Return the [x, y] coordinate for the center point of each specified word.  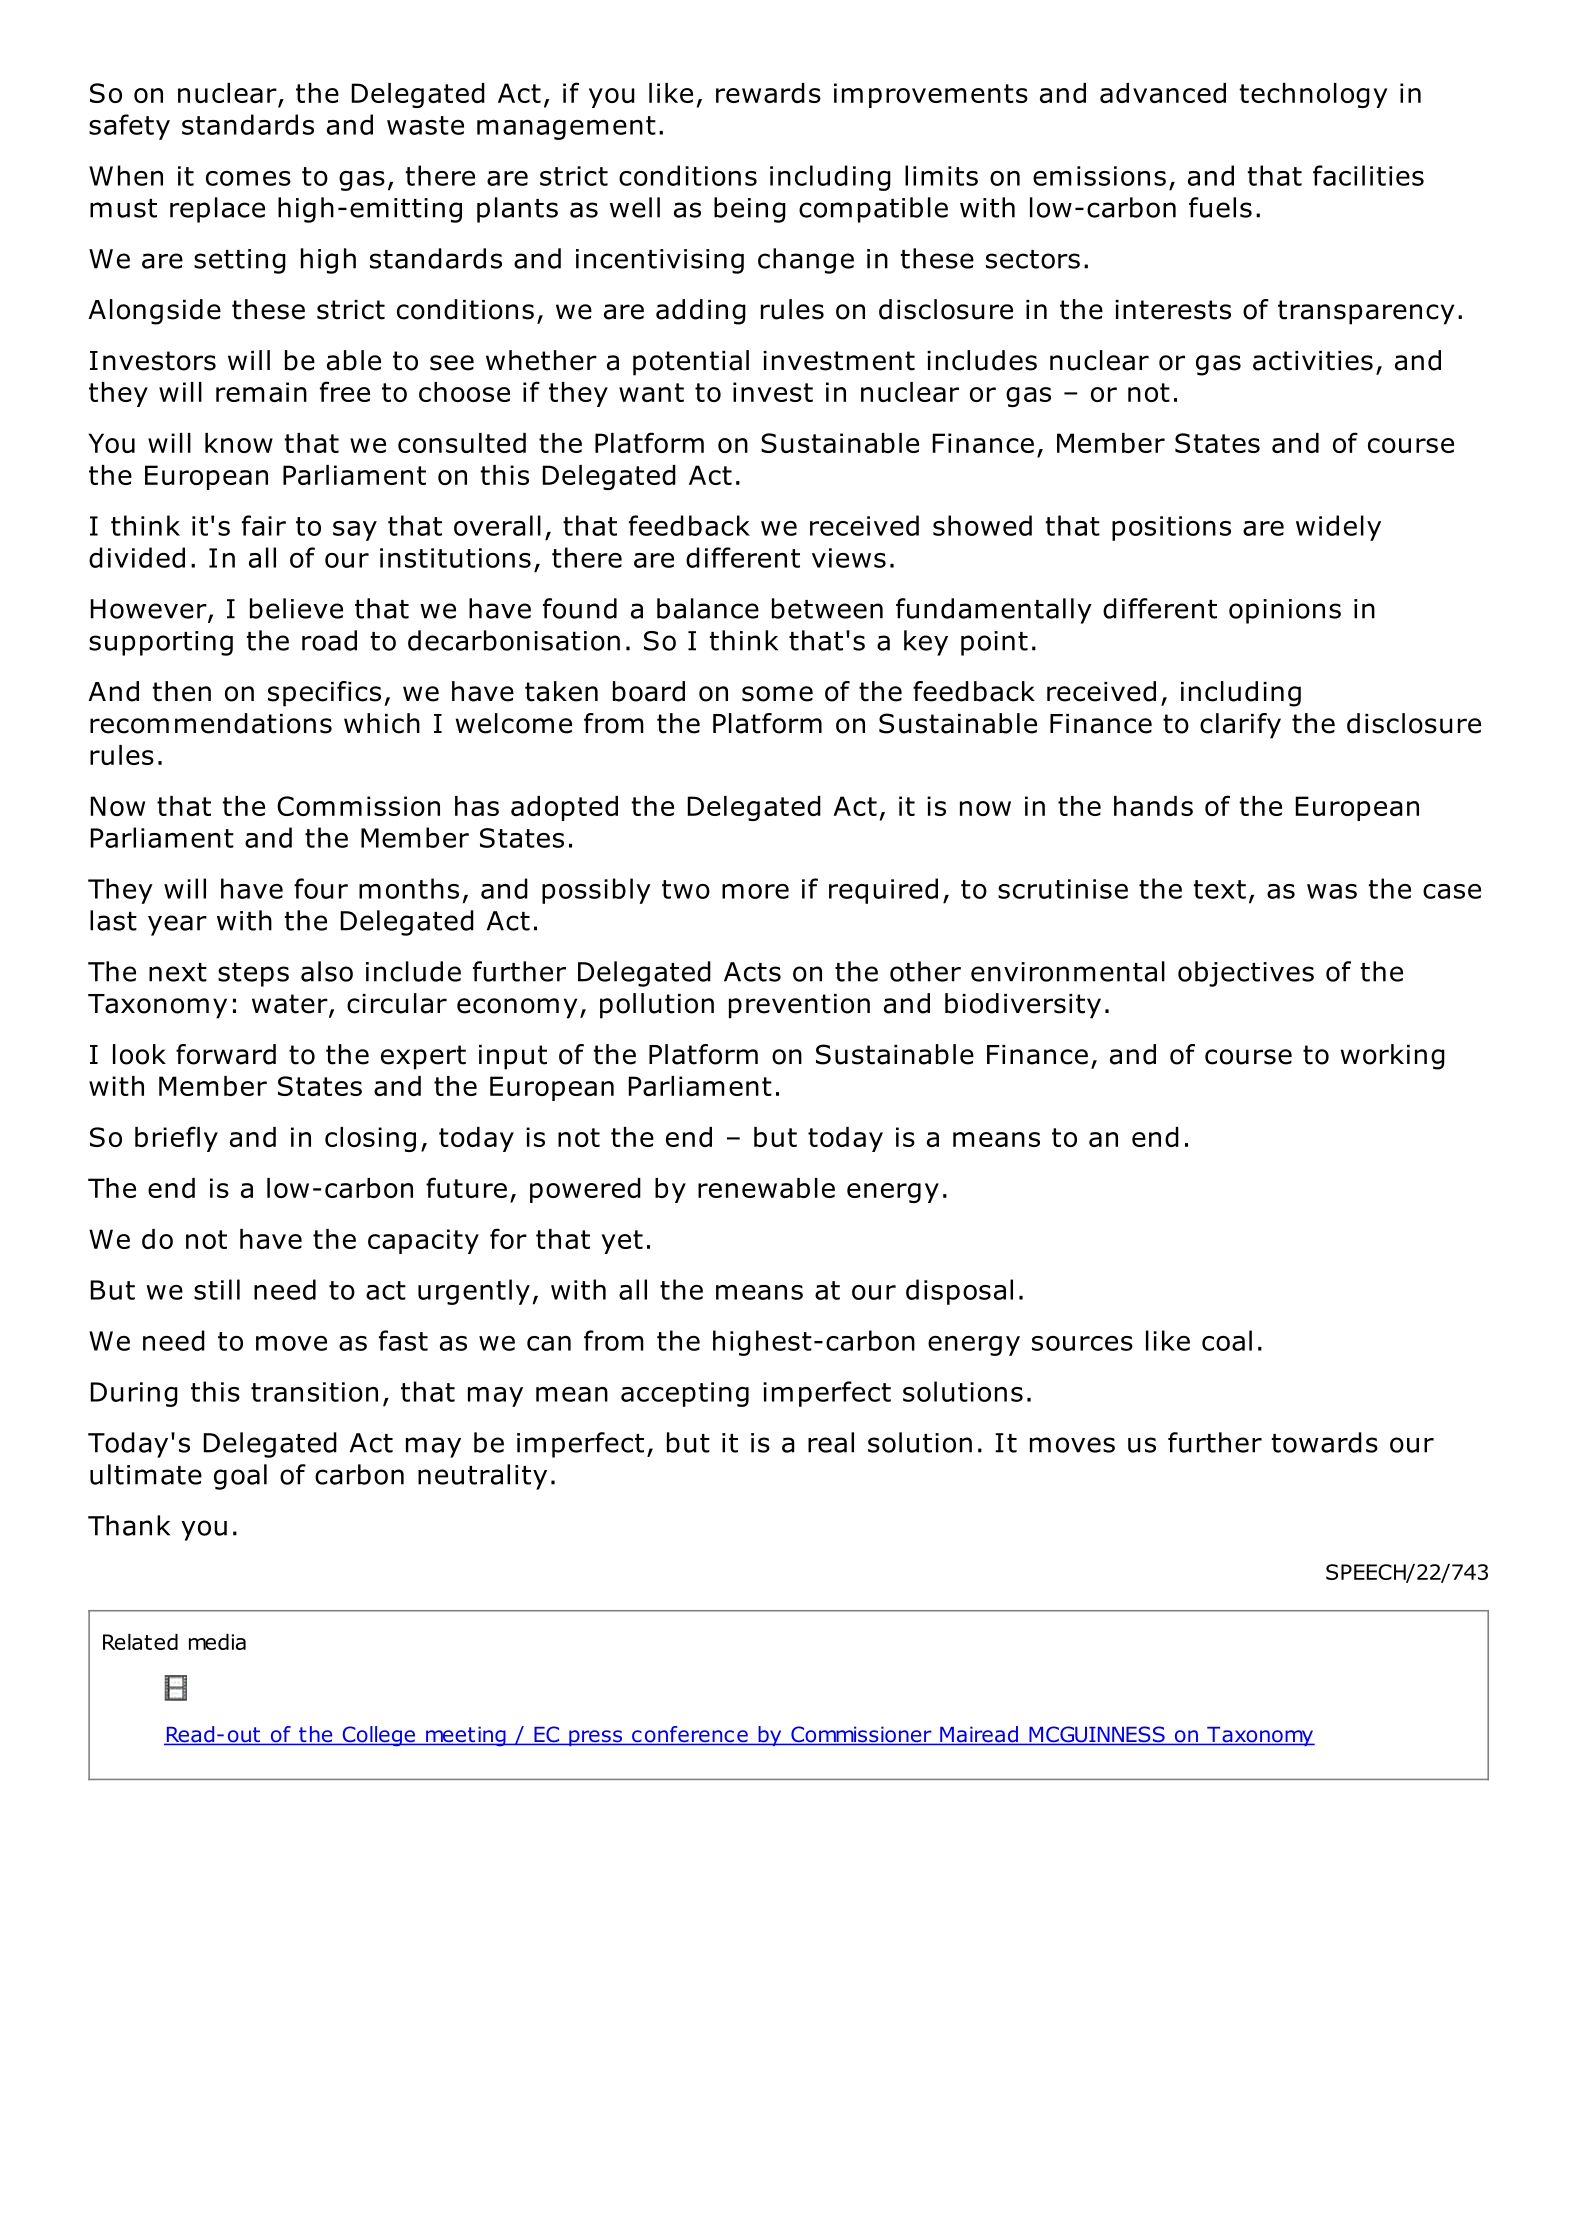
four [321, 888]
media [217, 1642]
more [755, 891]
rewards [768, 93]
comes [248, 178]
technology [1313, 95]
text [1220, 889]
